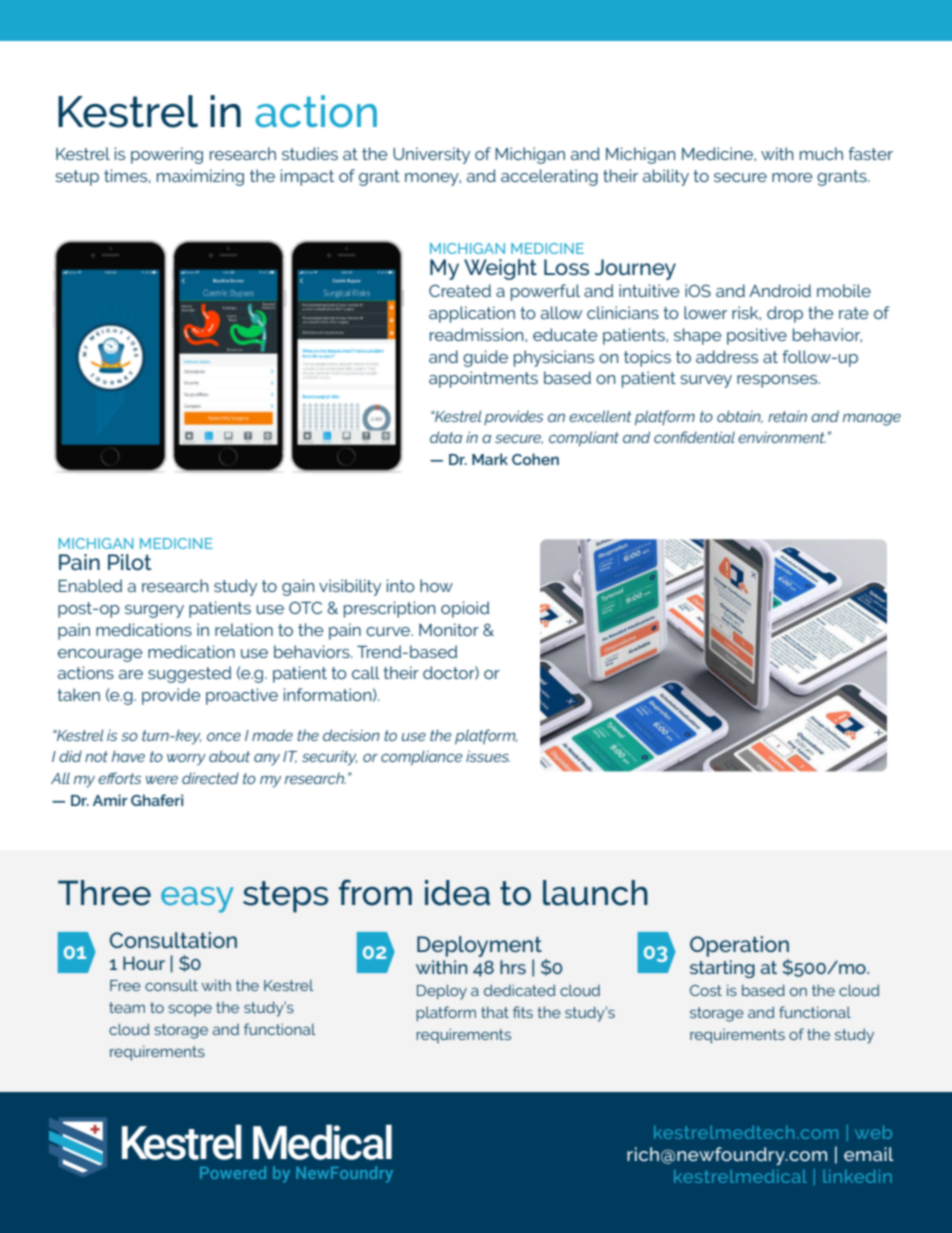  What do you see at coordinates (200, 177) in the screenshot?
I see `maximizing` at bounding box center [200, 177].
